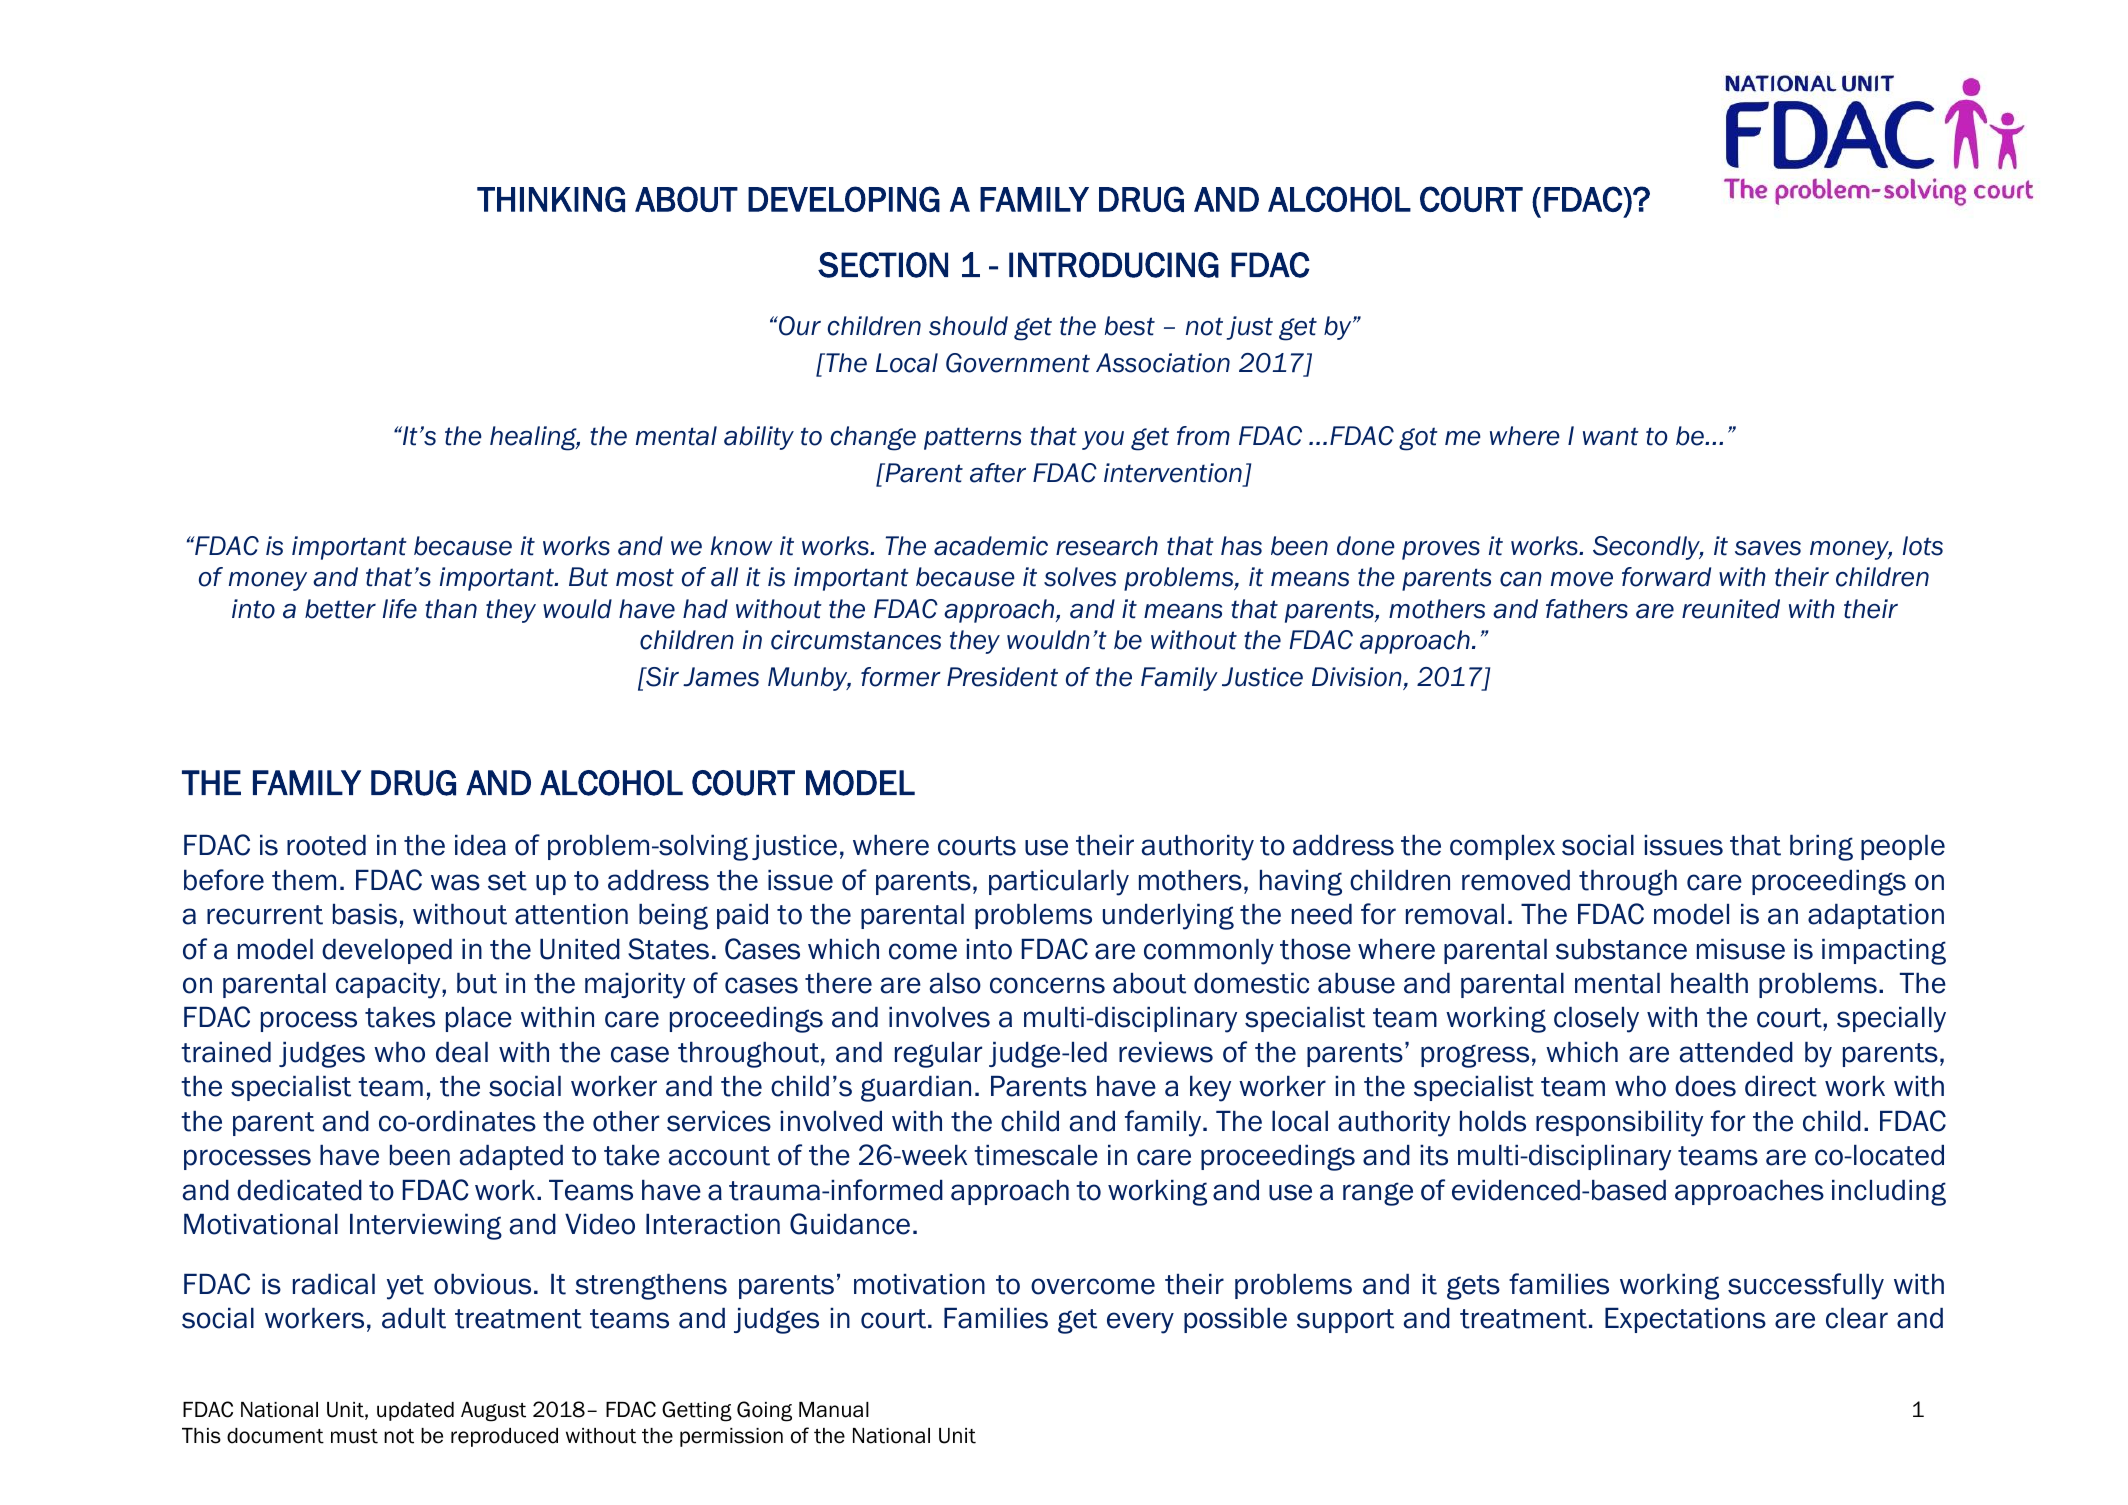 The image size is (2128, 1505). Describe the element at coordinates (1768, 548) in the screenshot. I see `saves` at that location.
